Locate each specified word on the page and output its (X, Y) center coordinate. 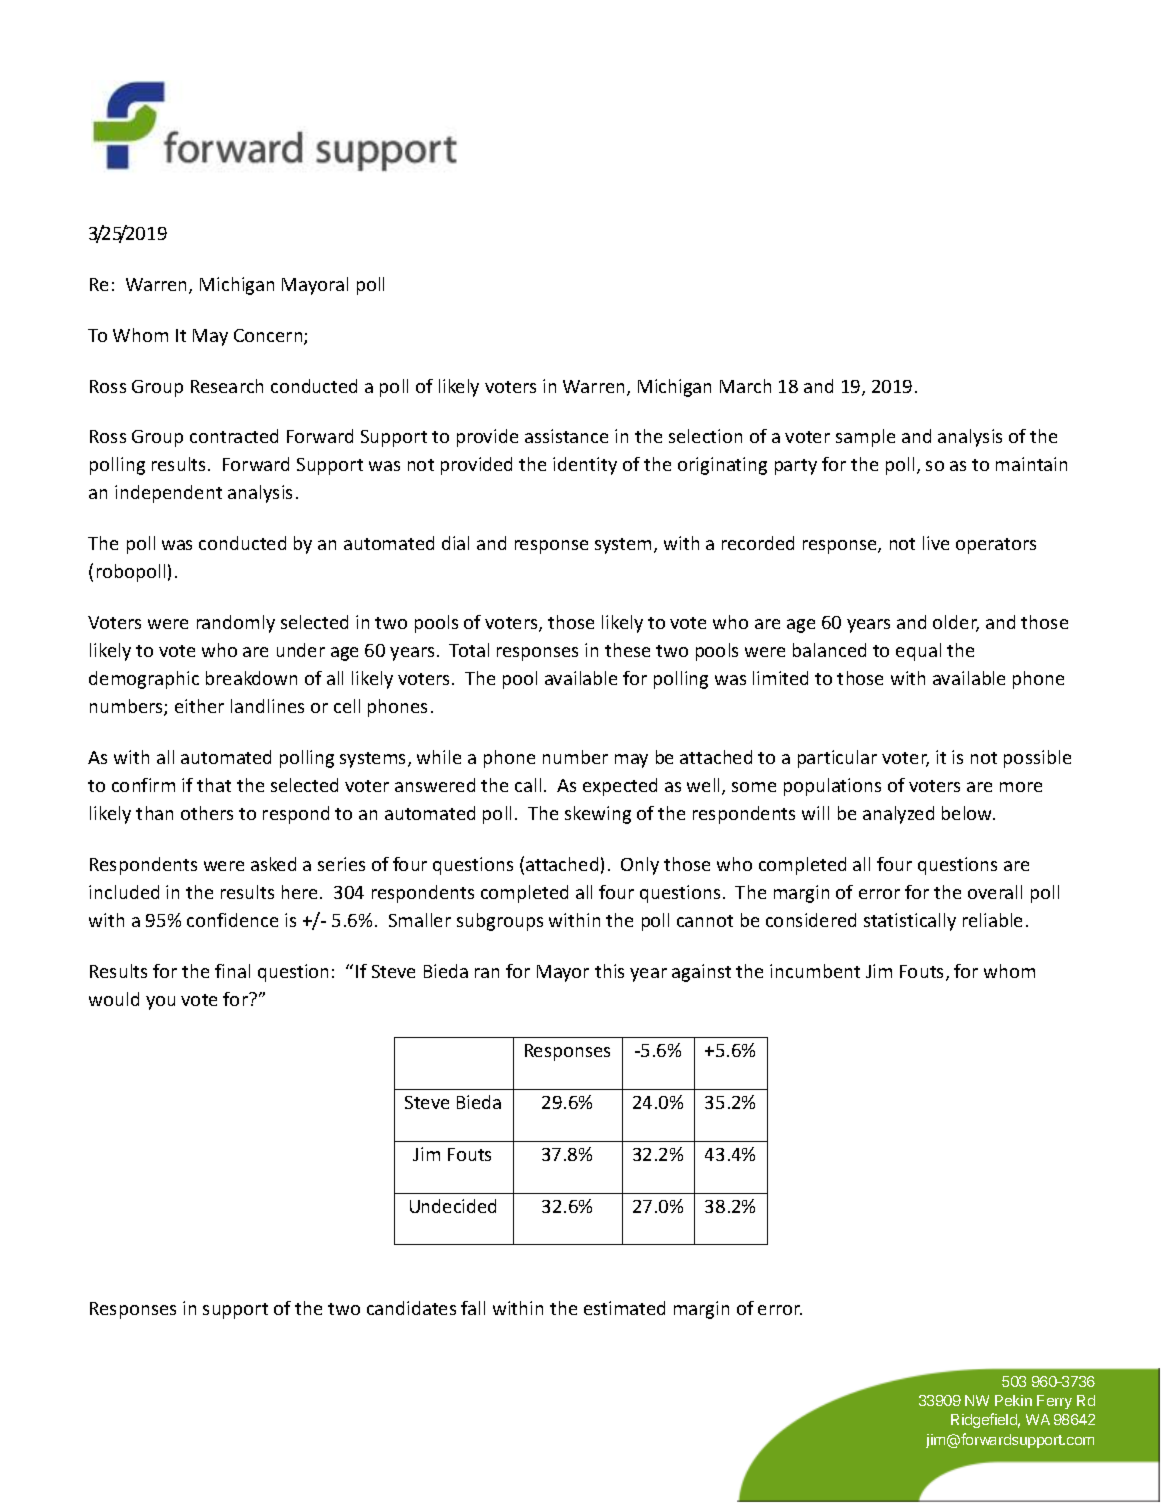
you (160, 1003)
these (627, 650)
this (609, 971)
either (199, 706)
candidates (411, 1308)
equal (918, 652)
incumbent (815, 971)
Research (227, 386)
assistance (566, 436)
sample (865, 438)
